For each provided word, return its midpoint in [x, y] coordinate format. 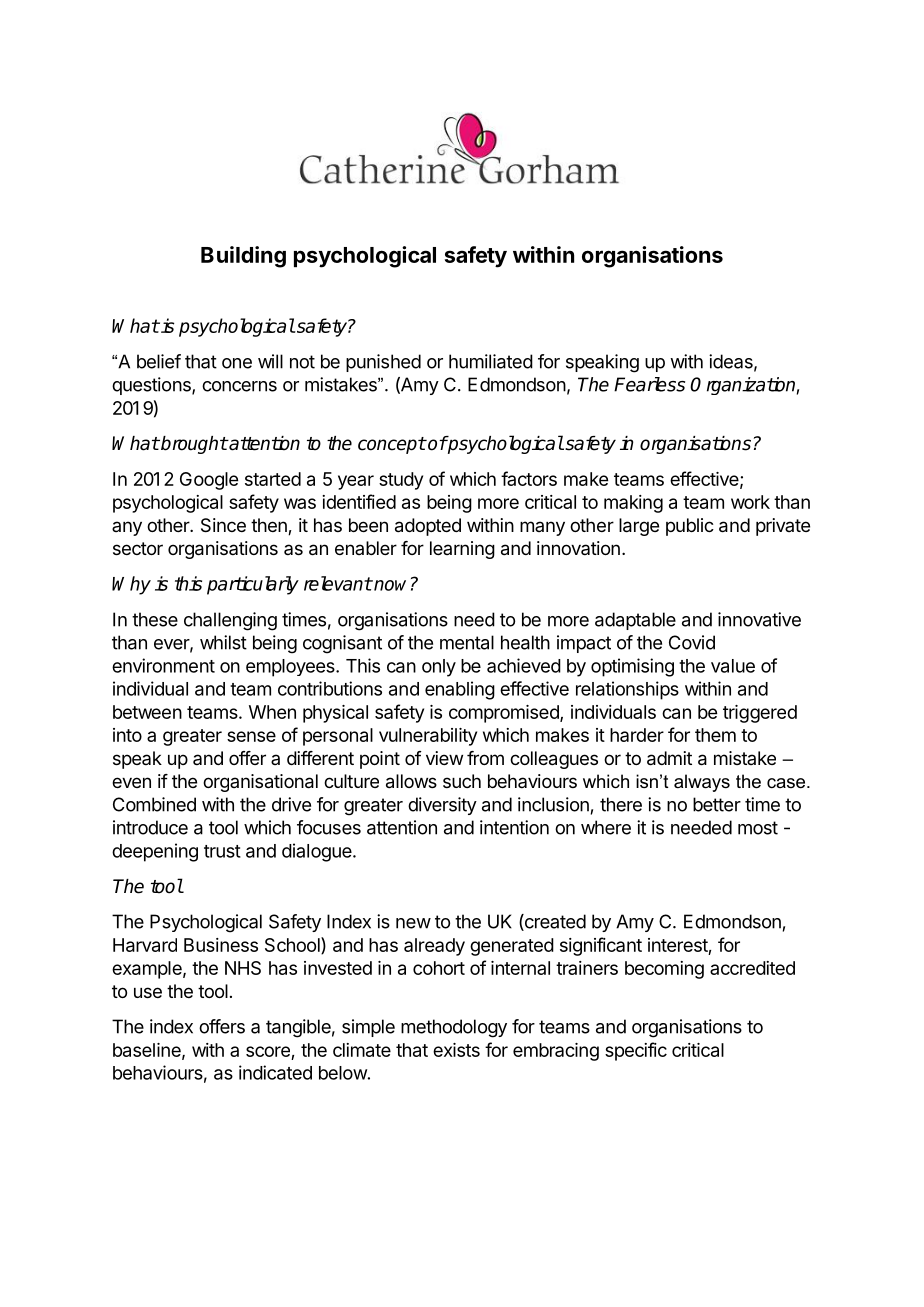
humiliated [491, 361]
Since [223, 525]
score [268, 1051]
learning [462, 550]
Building [243, 257]
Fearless [649, 384]
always [702, 783]
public [690, 527]
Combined [154, 804]
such [462, 781]
